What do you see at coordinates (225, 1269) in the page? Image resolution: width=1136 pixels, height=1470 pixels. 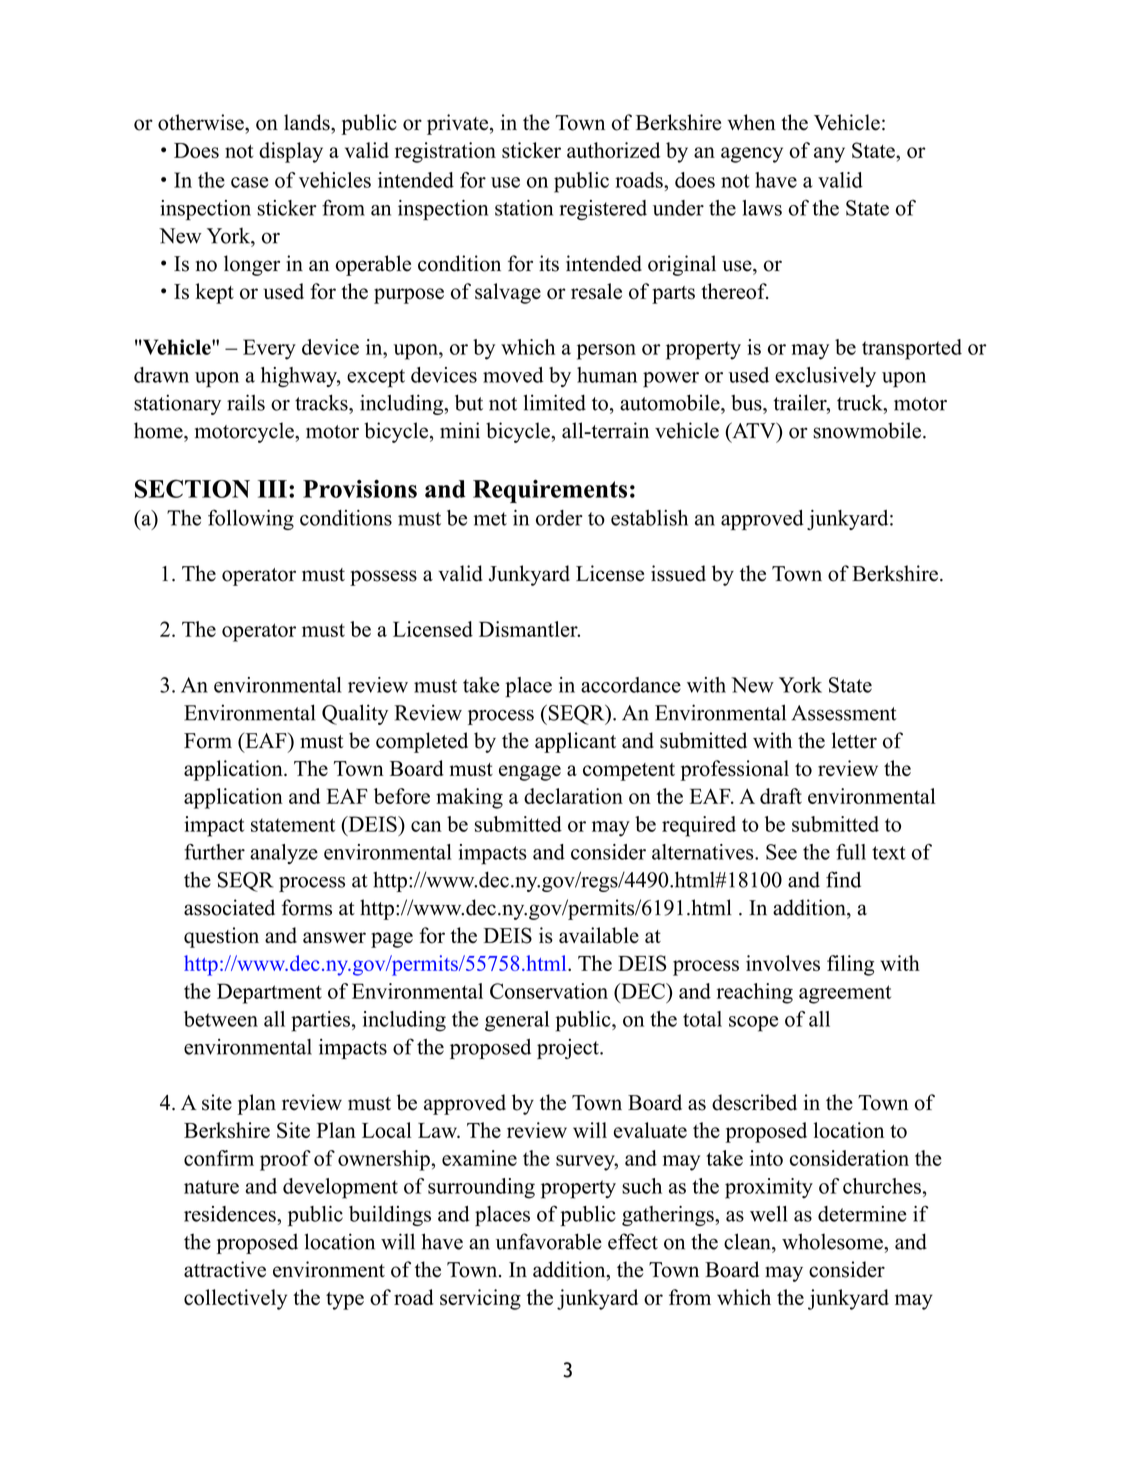 I see `attractive` at bounding box center [225, 1269].
